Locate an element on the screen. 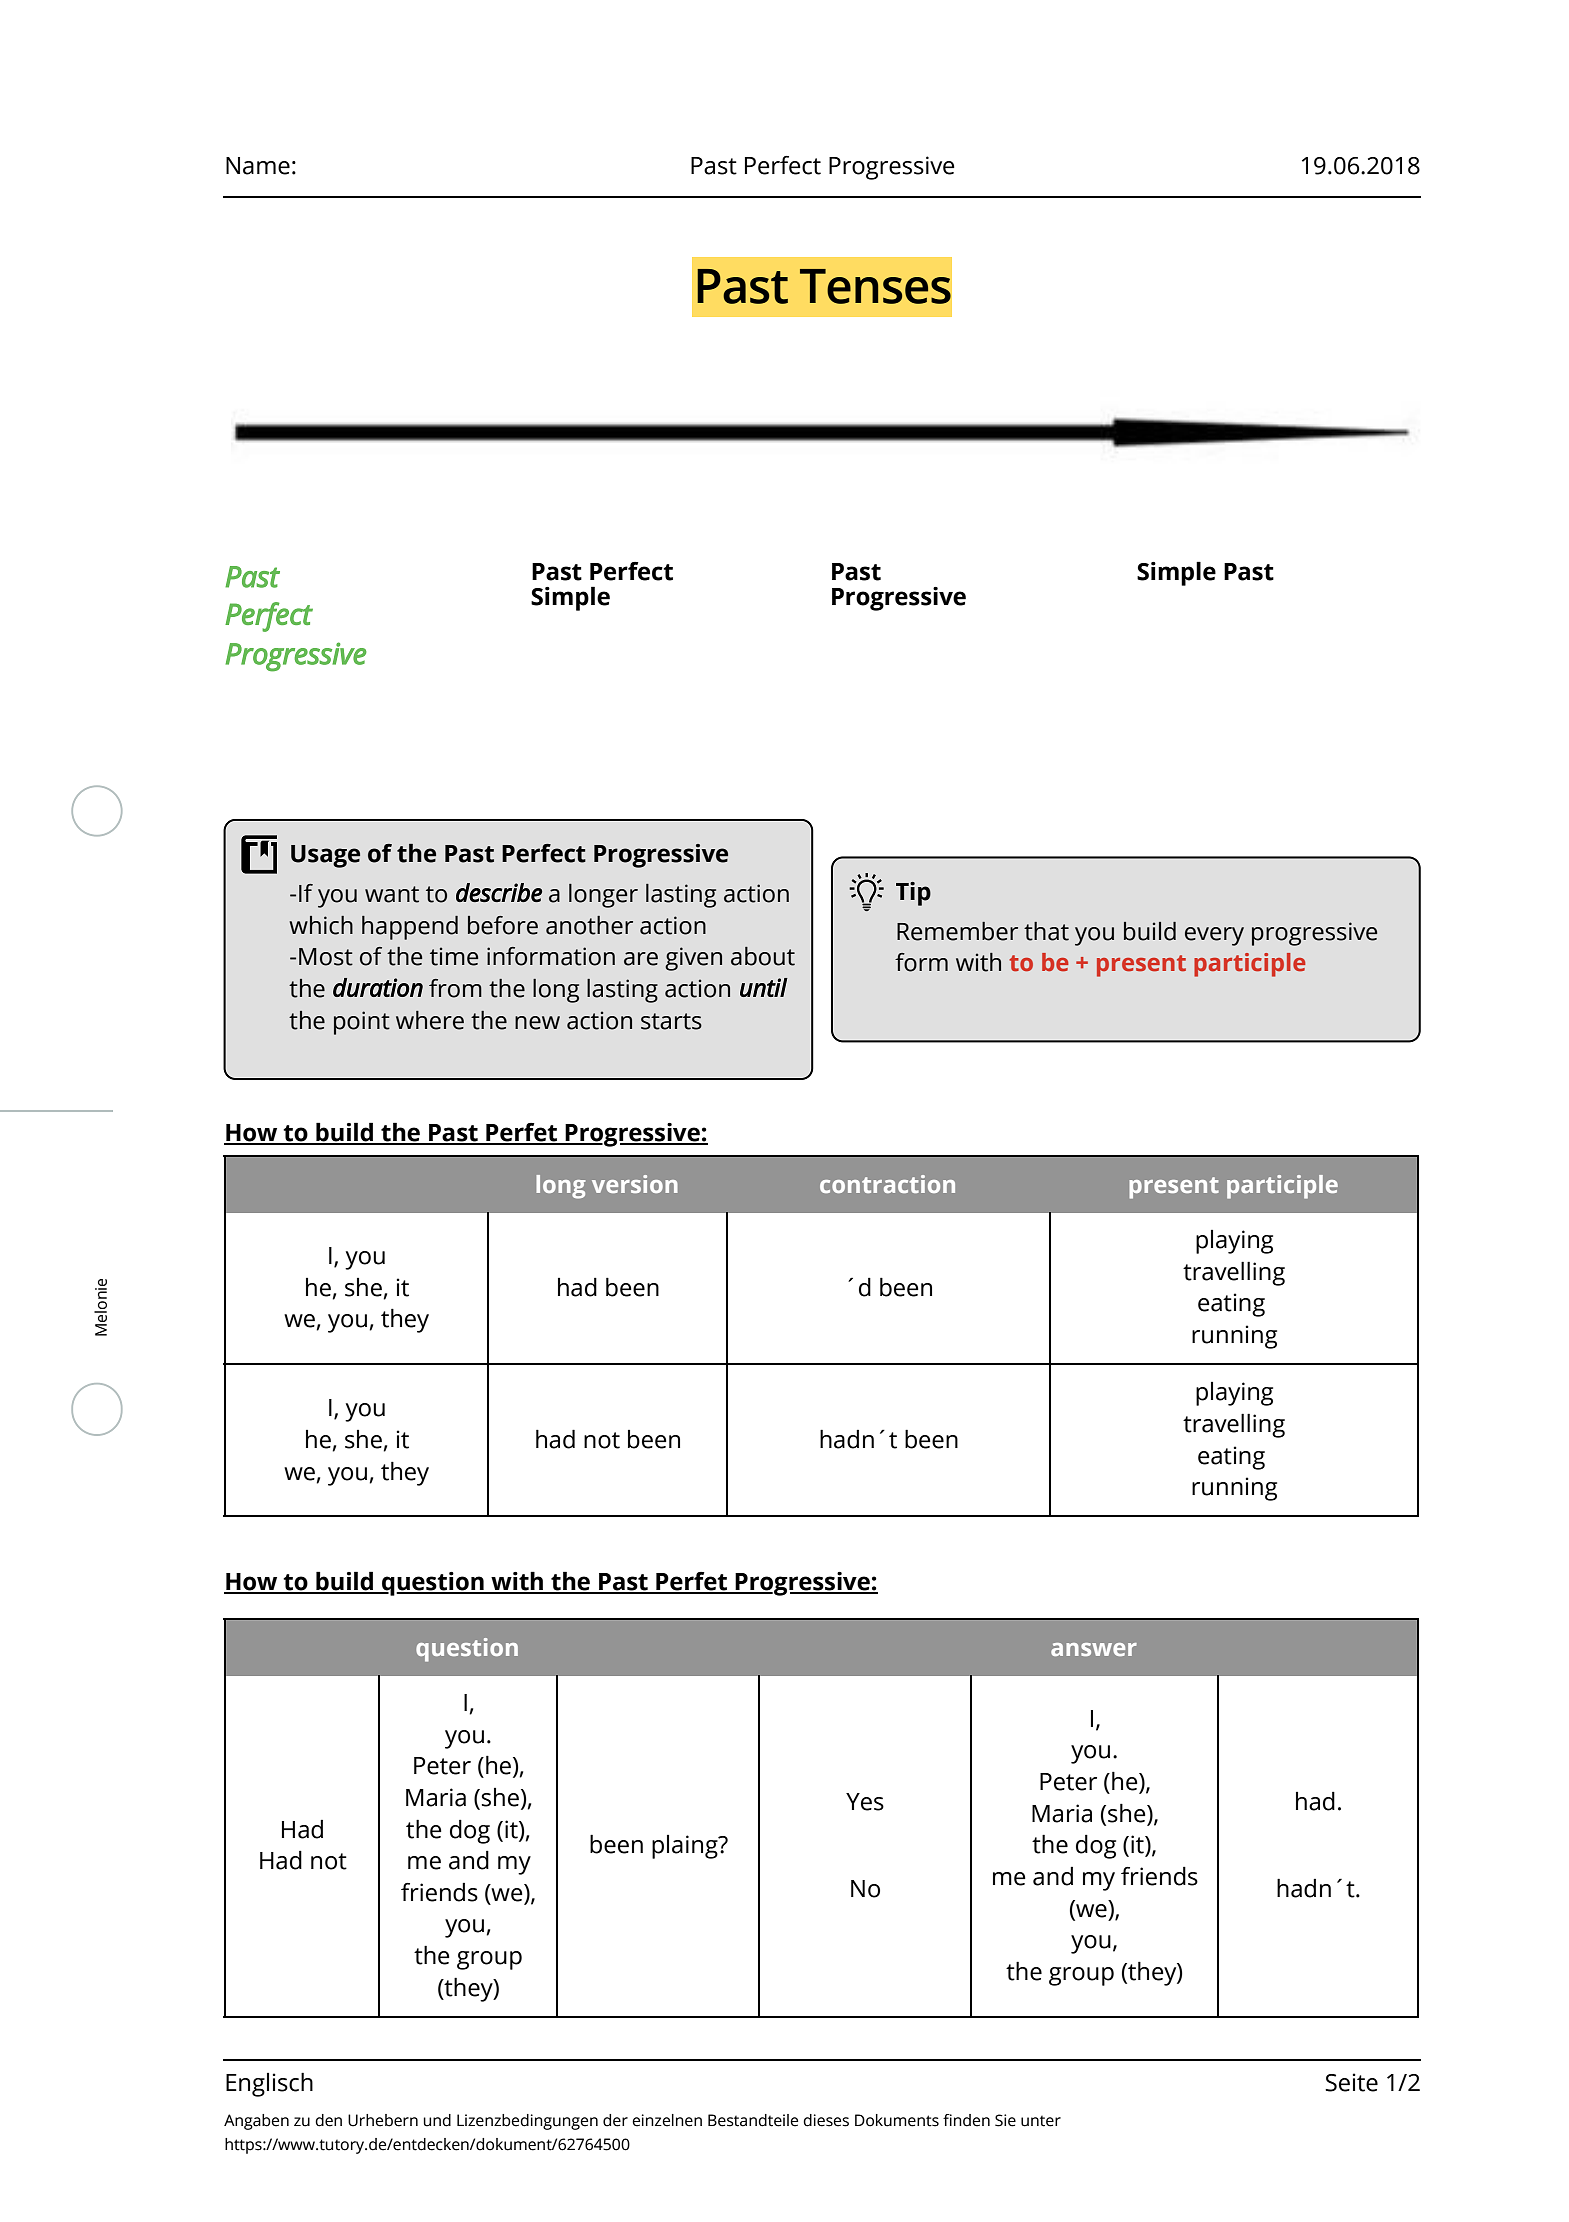 Image resolution: width=1569 pixels, height=2222 pixels. und is located at coordinates (437, 2120).
